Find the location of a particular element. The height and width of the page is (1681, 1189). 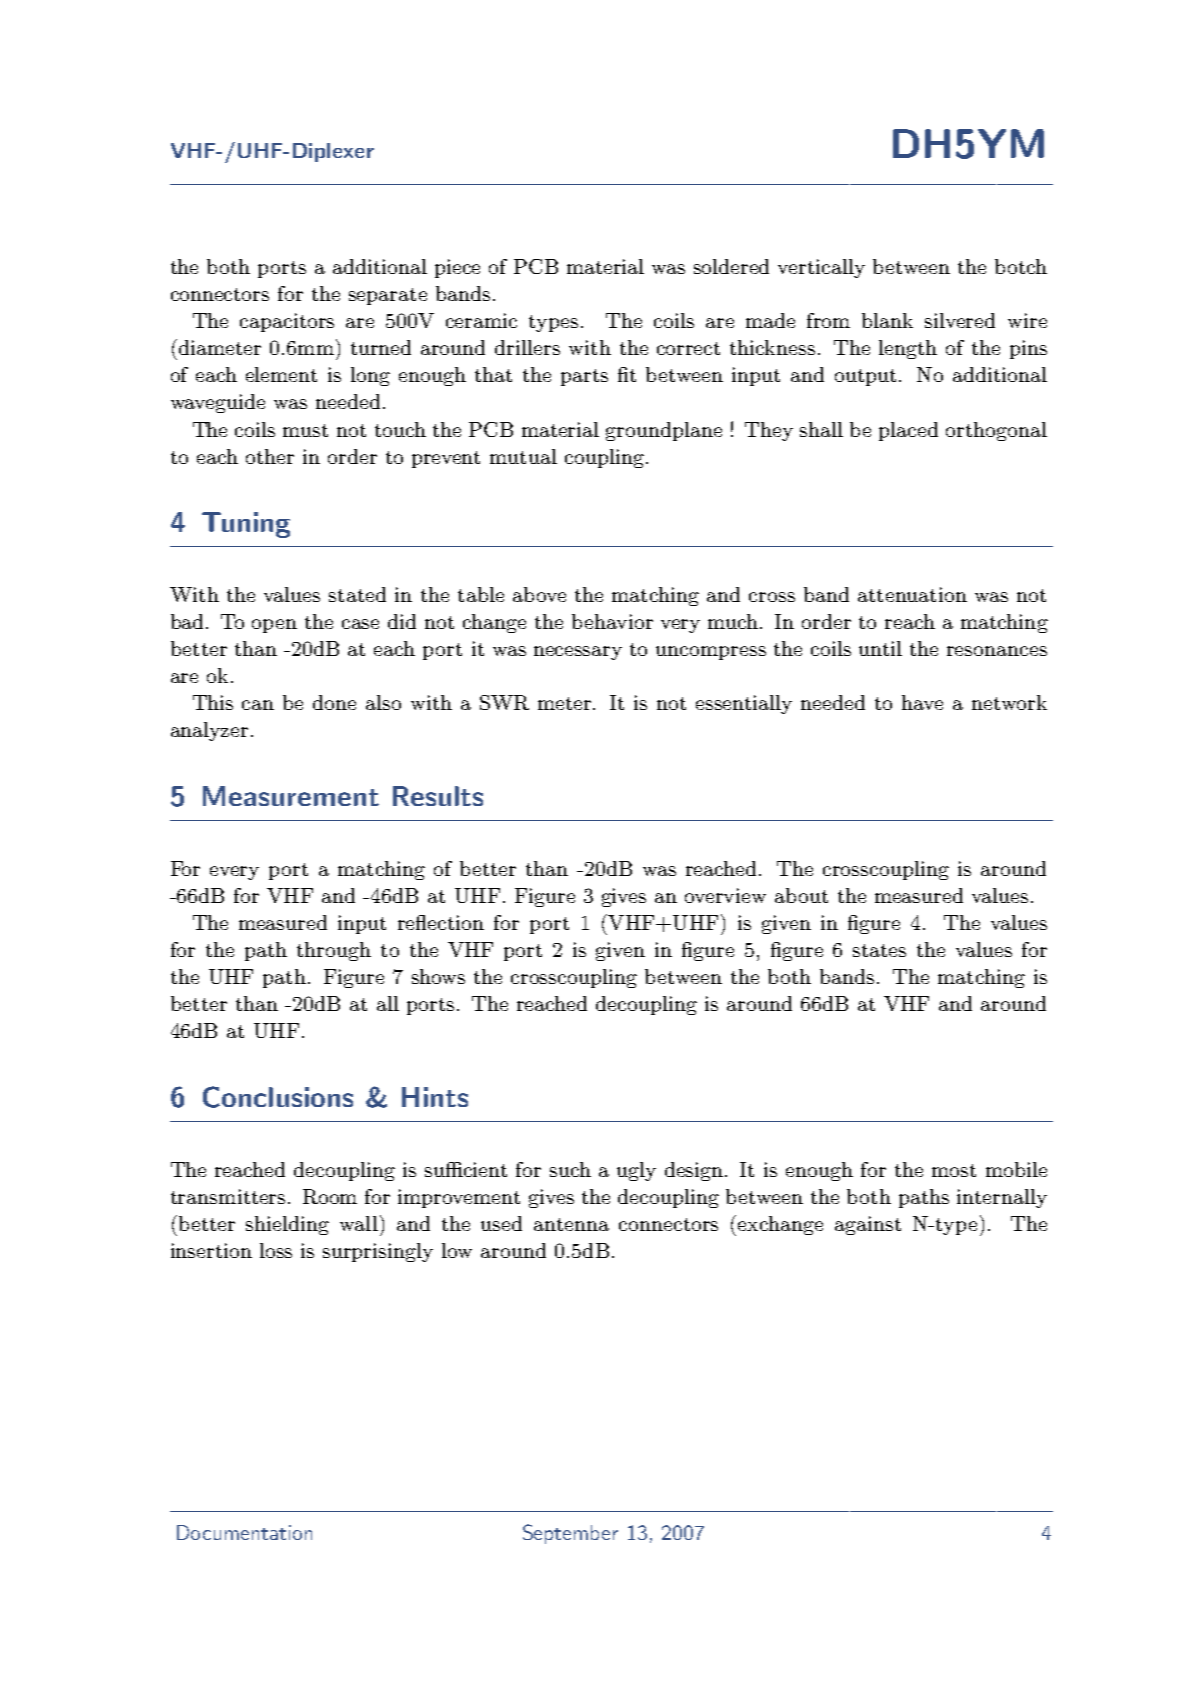

Conclusions is located at coordinates (278, 1097).
